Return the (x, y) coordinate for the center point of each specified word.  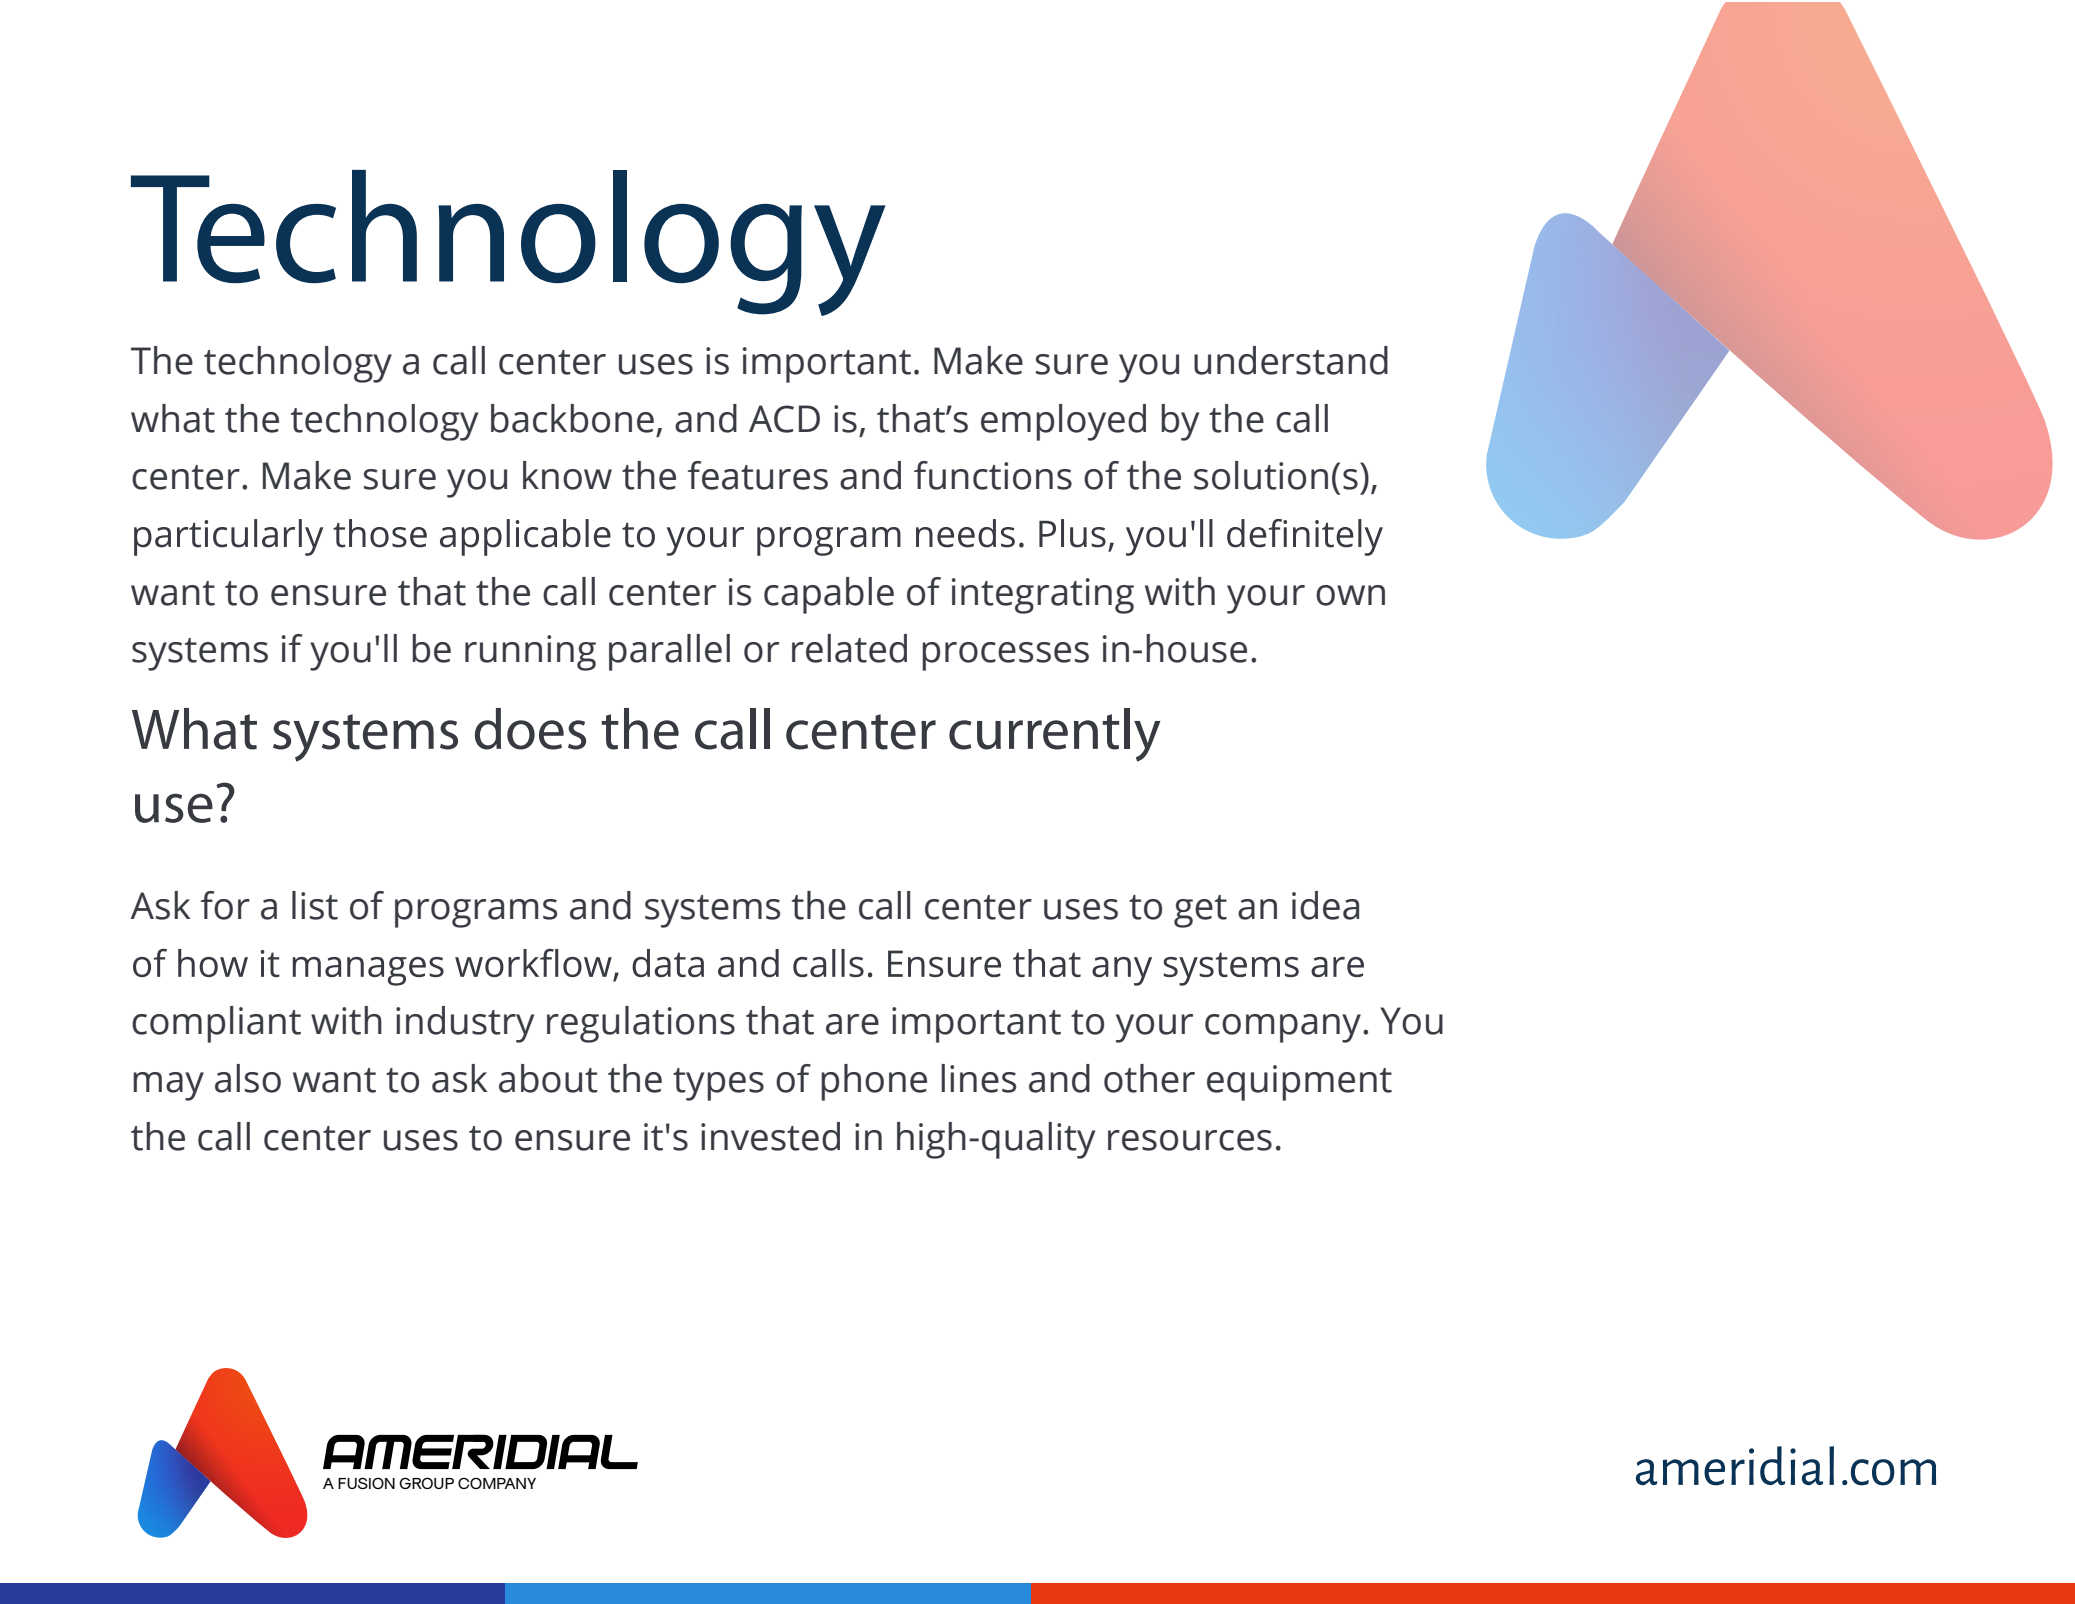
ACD (784, 419)
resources (1190, 1140)
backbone (572, 418)
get (1200, 911)
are (852, 1024)
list (315, 905)
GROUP (426, 1483)
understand (1291, 360)
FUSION (366, 1483)
